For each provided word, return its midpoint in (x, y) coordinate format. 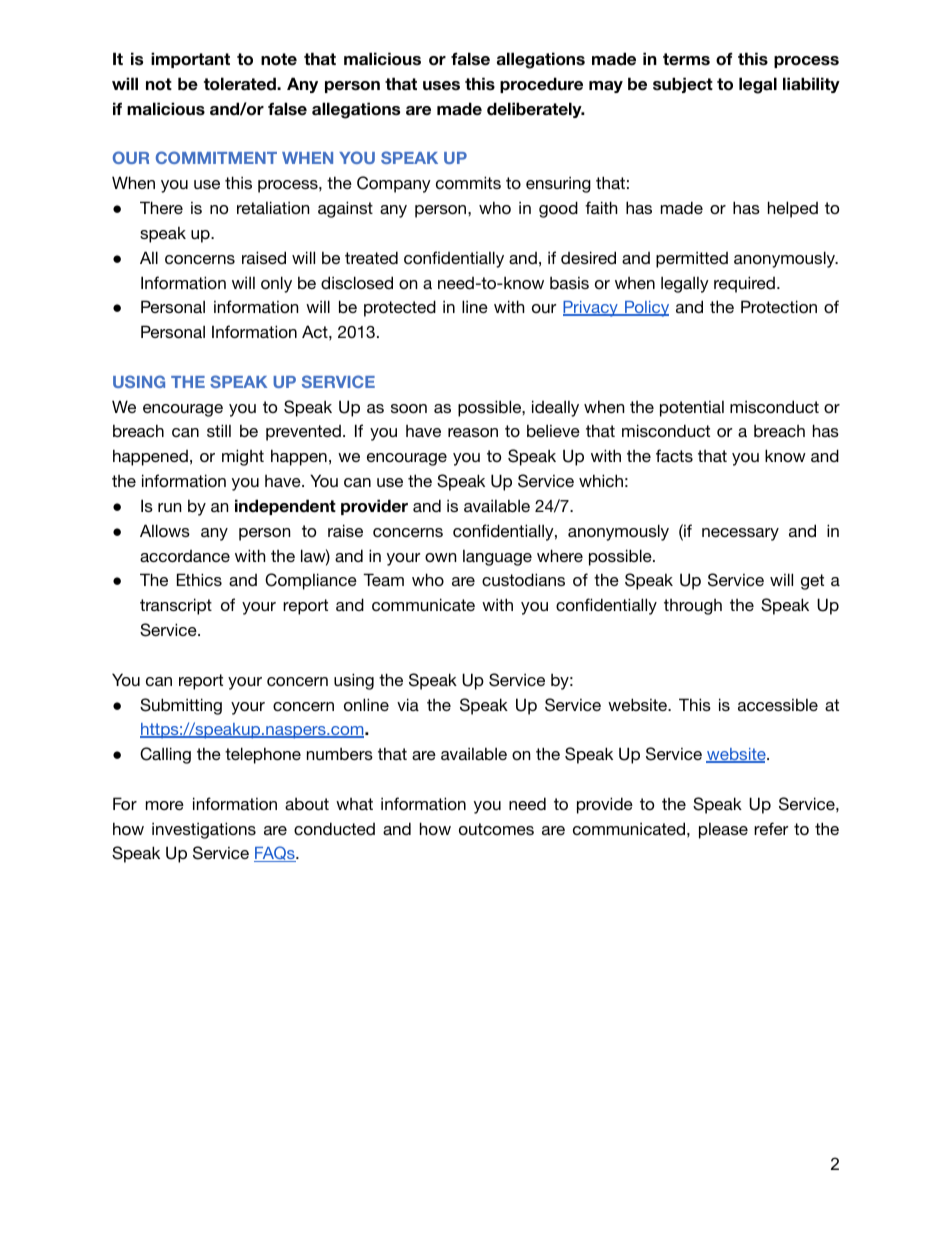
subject (683, 85)
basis (569, 282)
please (723, 830)
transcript (176, 606)
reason (473, 432)
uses (441, 86)
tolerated (241, 84)
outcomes (496, 829)
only (276, 284)
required (744, 284)
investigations (204, 830)
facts (674, 455)
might (243, 457)
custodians (523, 579)
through (693, 607)
